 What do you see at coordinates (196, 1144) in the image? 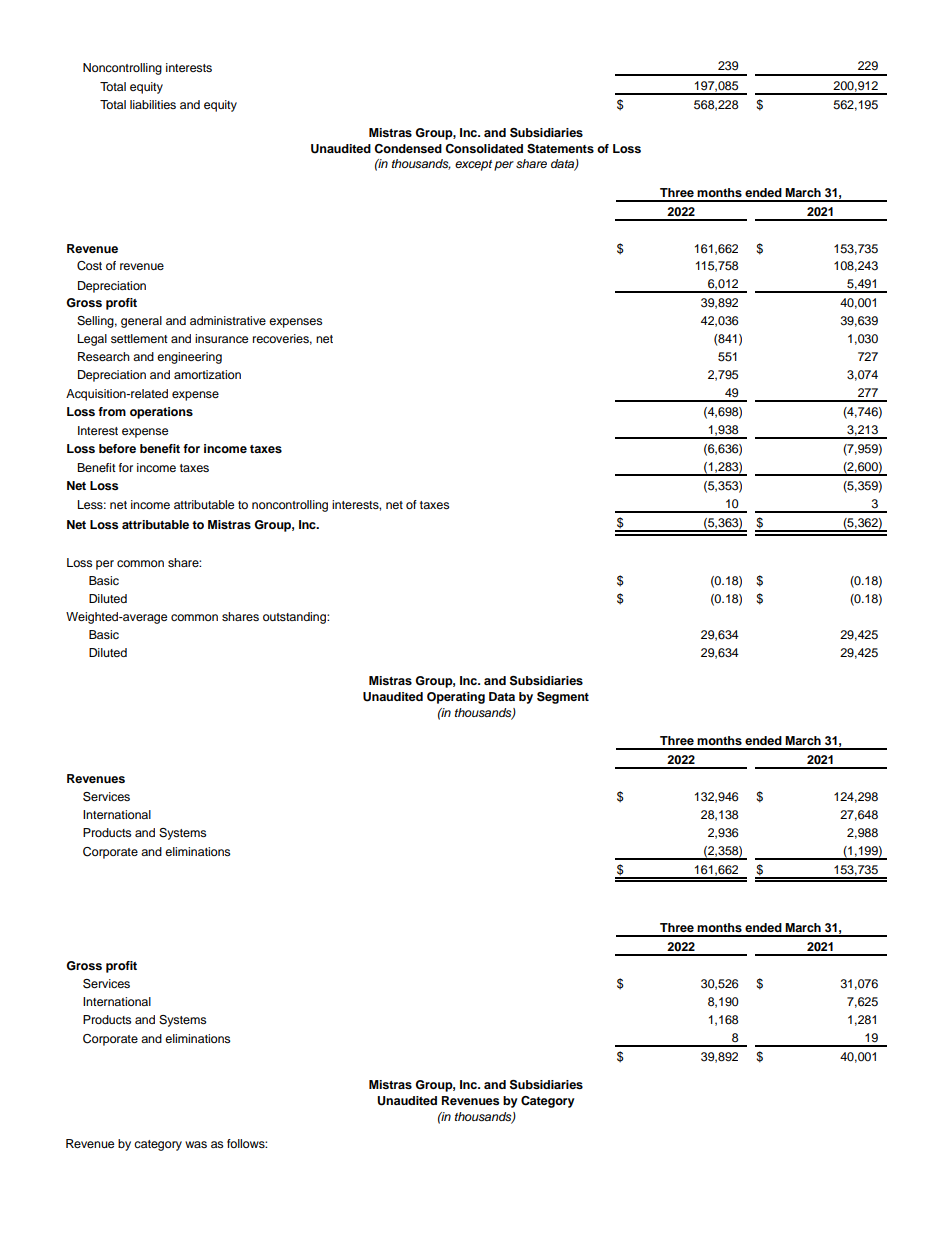
I see `was` at bounding box center [196, 1144].
